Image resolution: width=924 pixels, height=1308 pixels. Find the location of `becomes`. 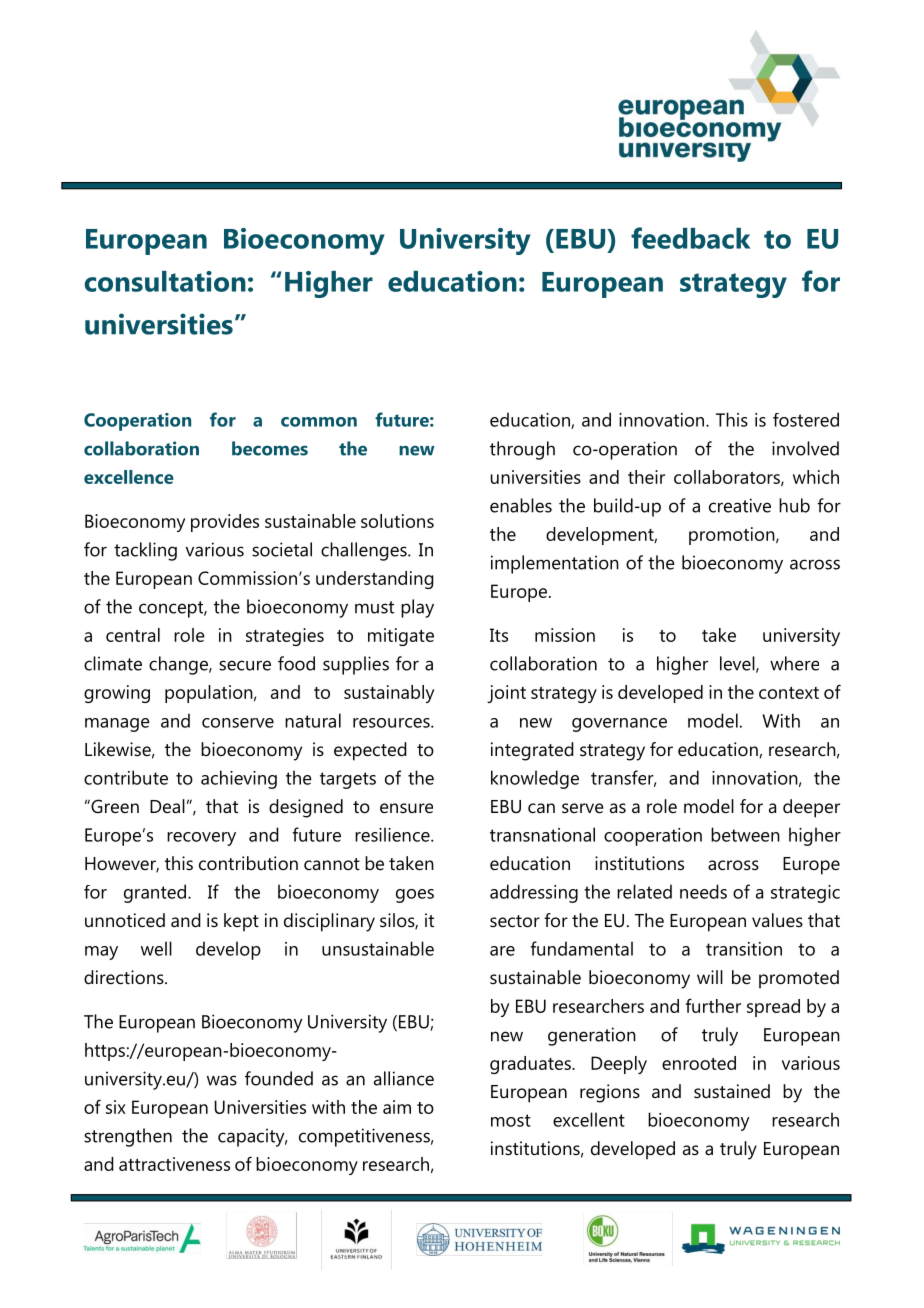

becomes is located at coordinates (270, 448).
